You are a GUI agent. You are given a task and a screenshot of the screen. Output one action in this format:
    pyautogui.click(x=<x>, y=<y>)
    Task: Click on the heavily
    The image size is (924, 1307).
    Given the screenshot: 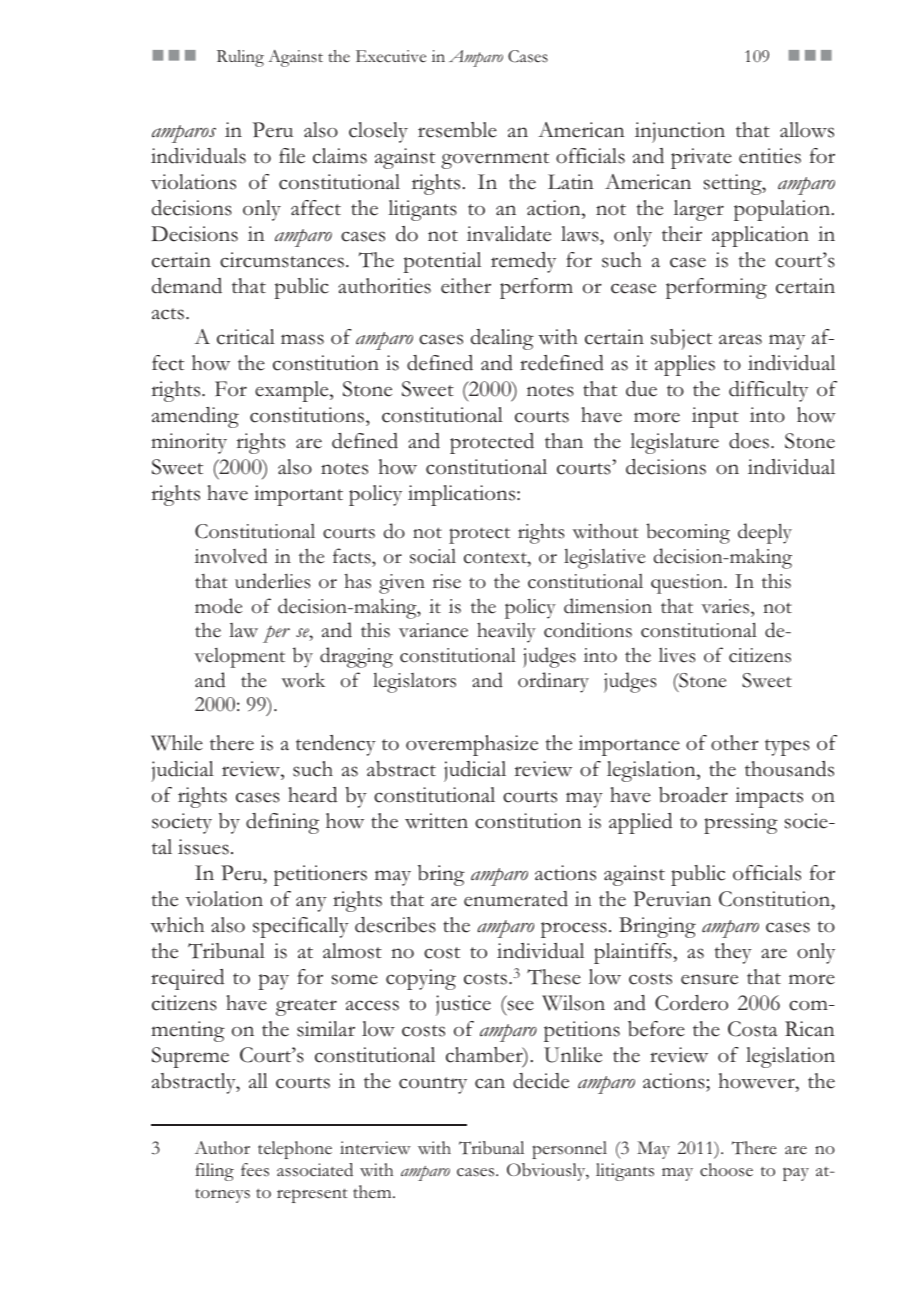 What is the action you would take?
    pyautogui.click(x=506, y=632)
